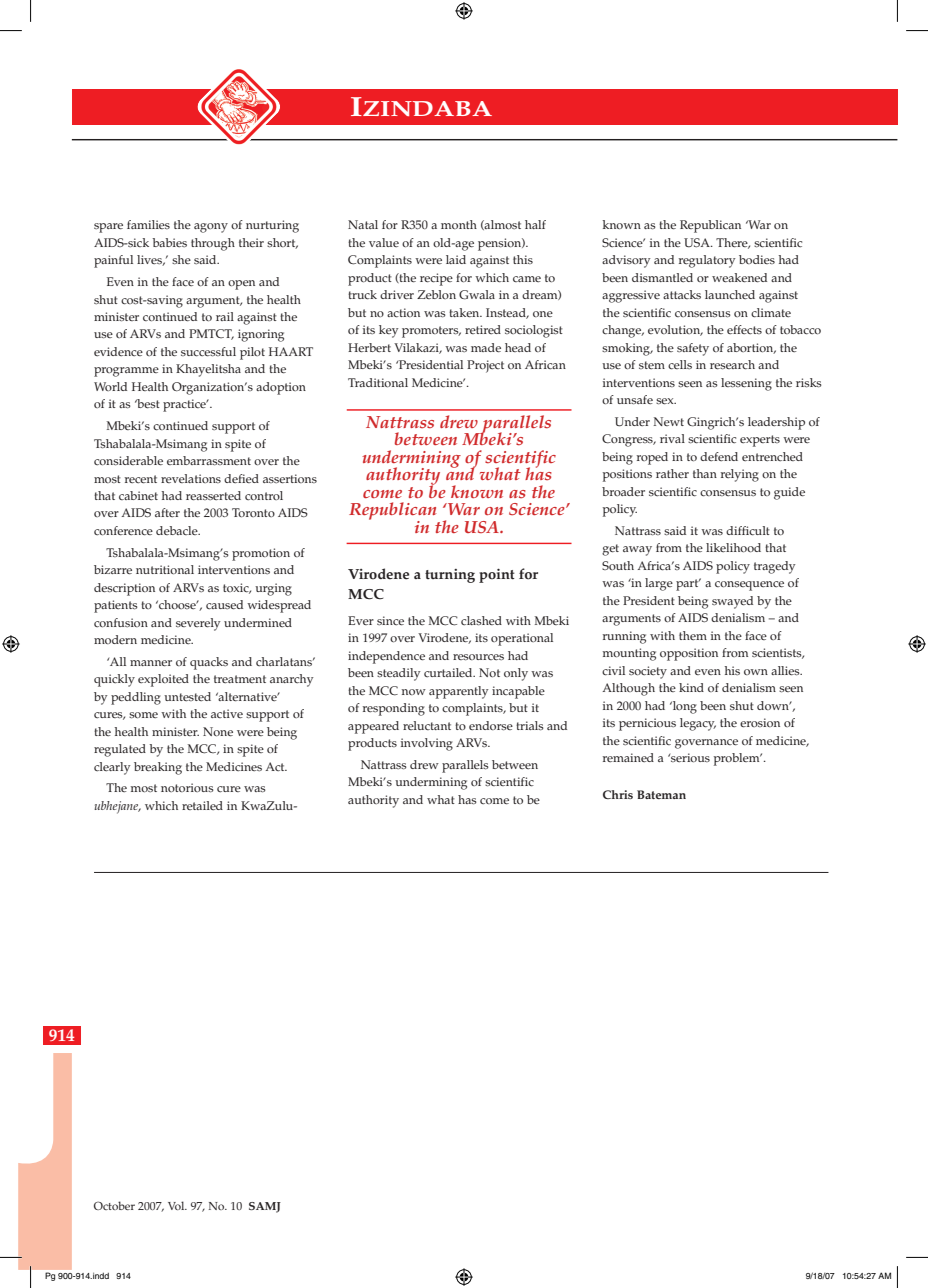 This page has height=1288, width=928. What do you see at coordinates (661, 794) in the page?
I see `Bateman` at bounding box center [661, 794].
